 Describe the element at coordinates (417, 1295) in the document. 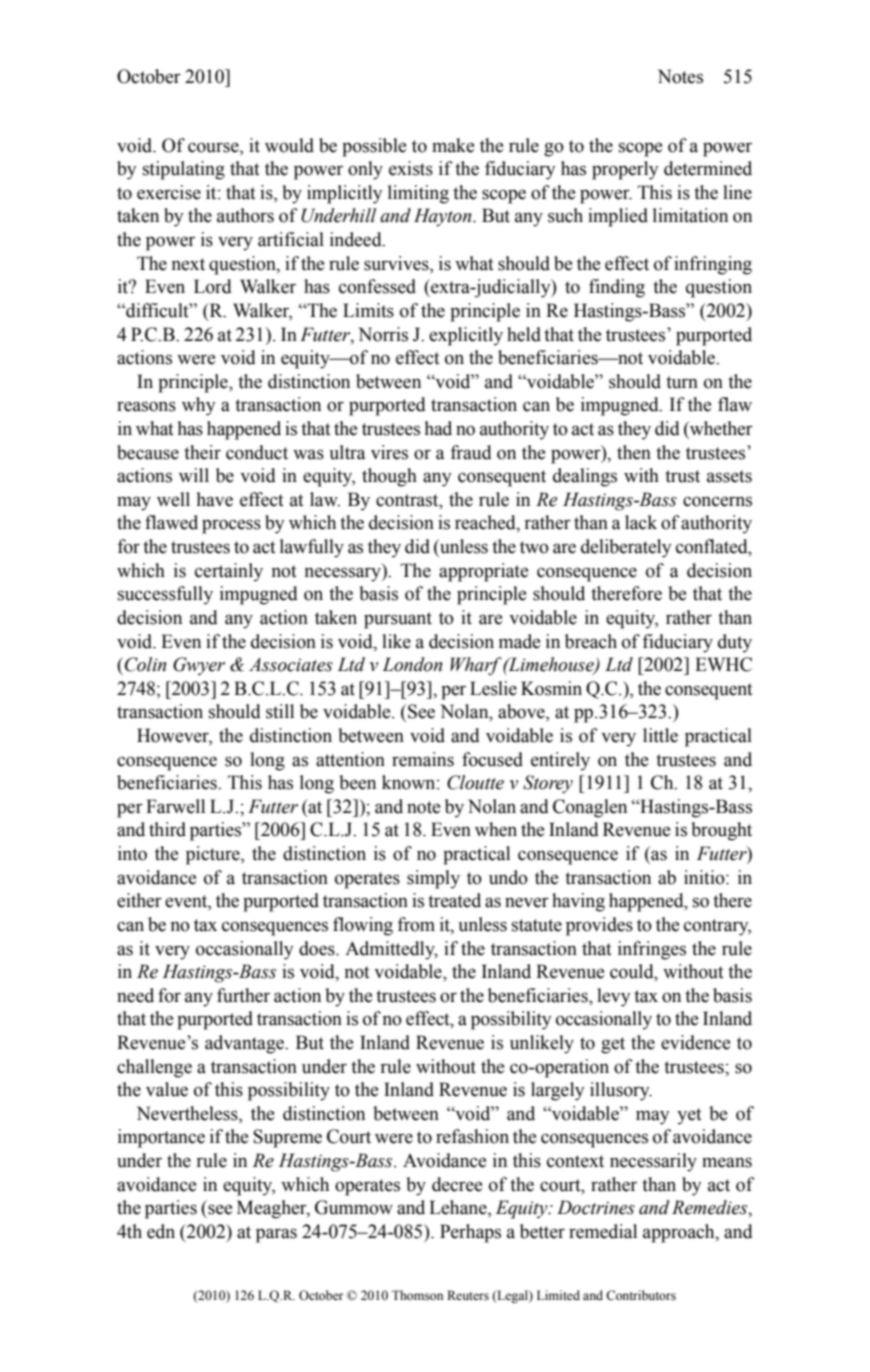

I see `Thomson` at that location.
